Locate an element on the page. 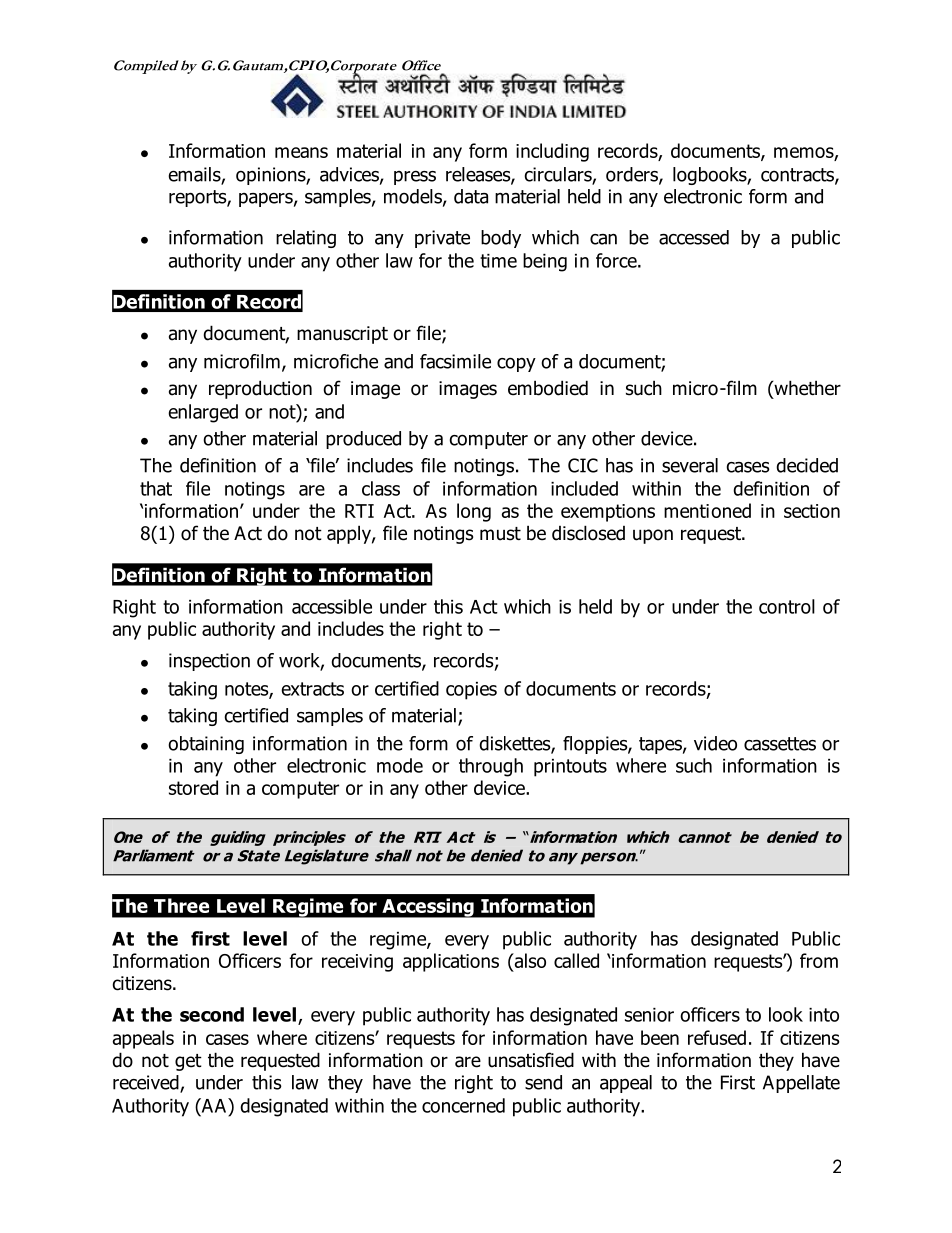 The width and height of the document is (952, 1233). copies is located at coordinates (471, 691).
